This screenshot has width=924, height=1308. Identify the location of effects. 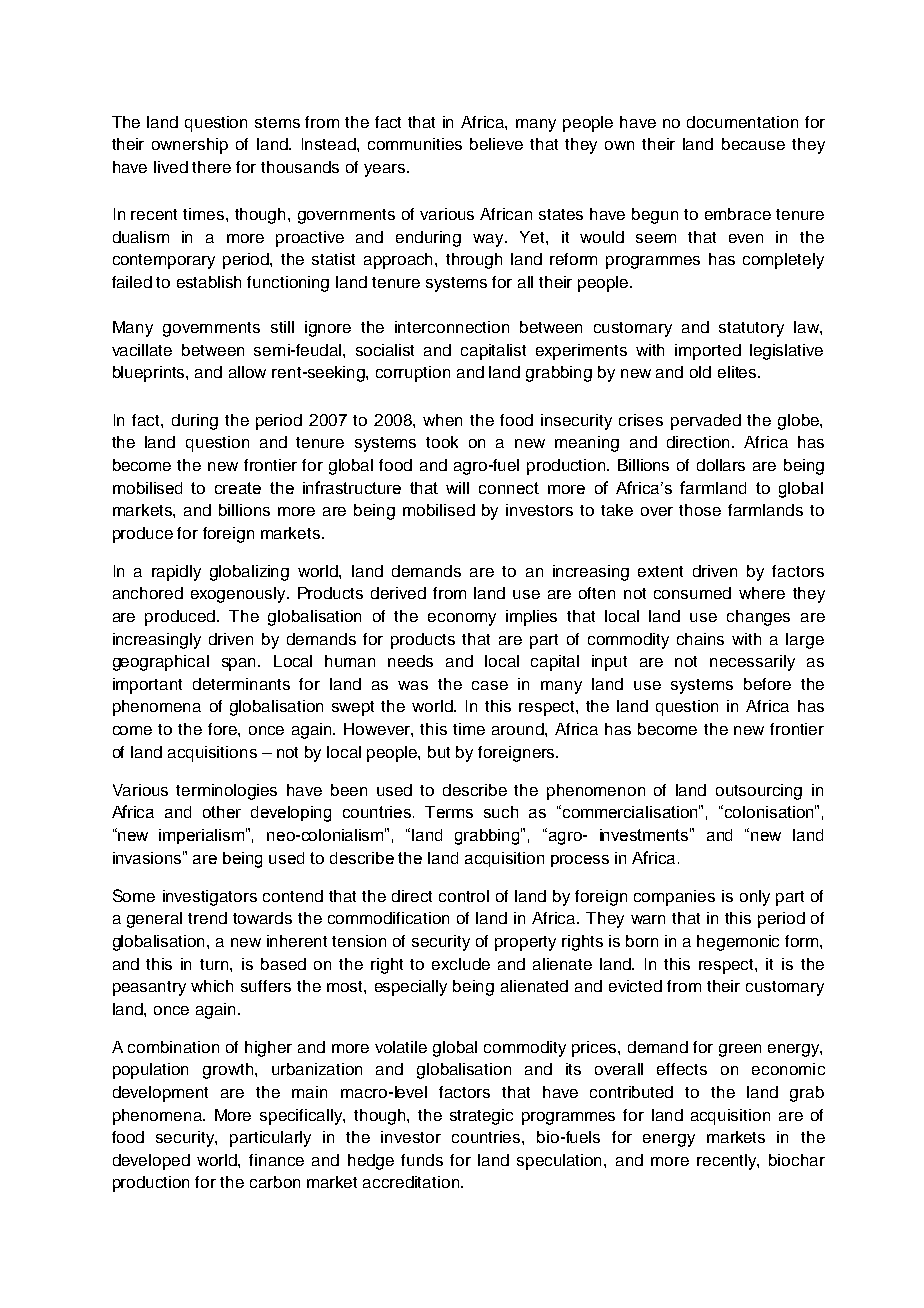
(682, 1069).
